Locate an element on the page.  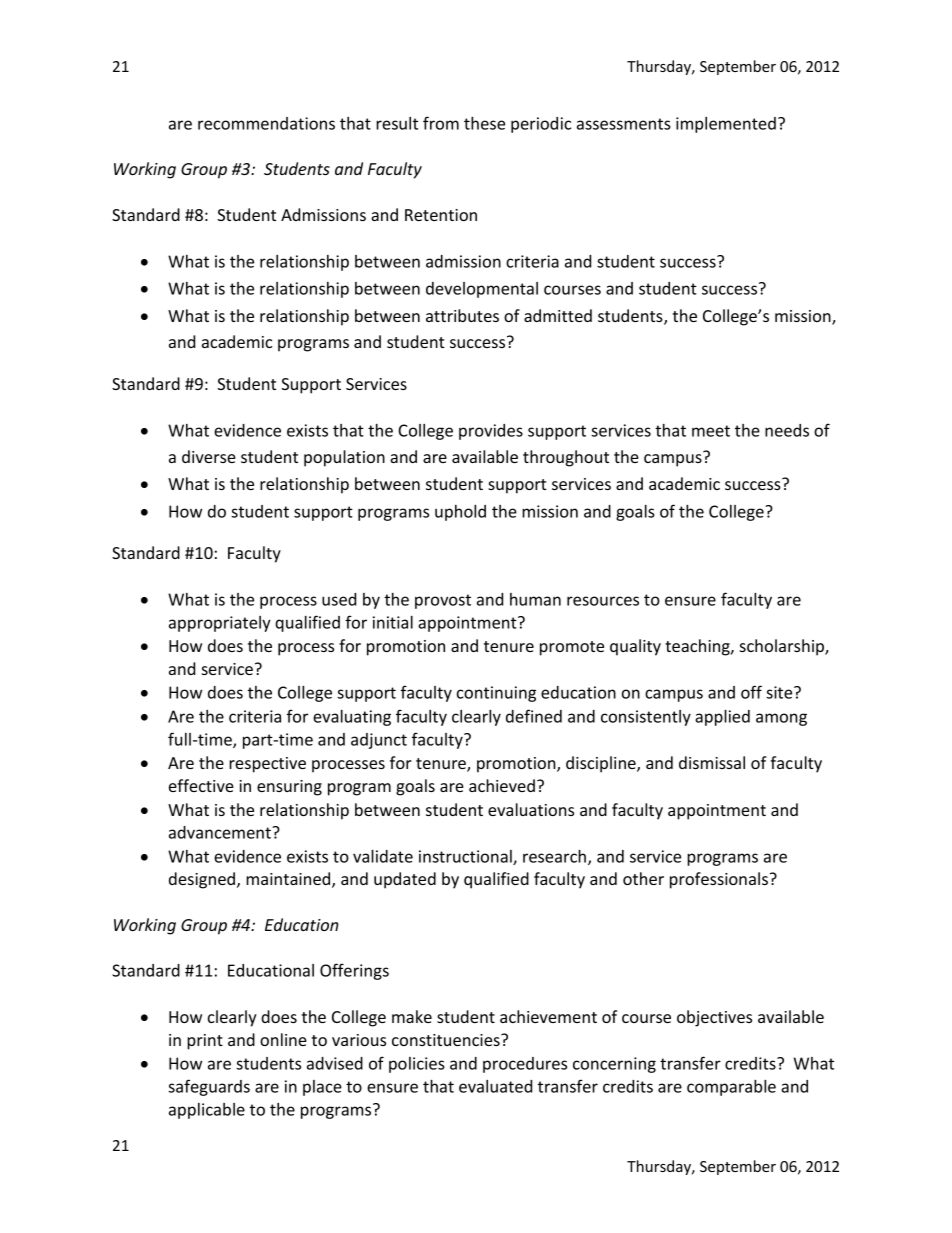
these is located at coordinates (484, 123).
